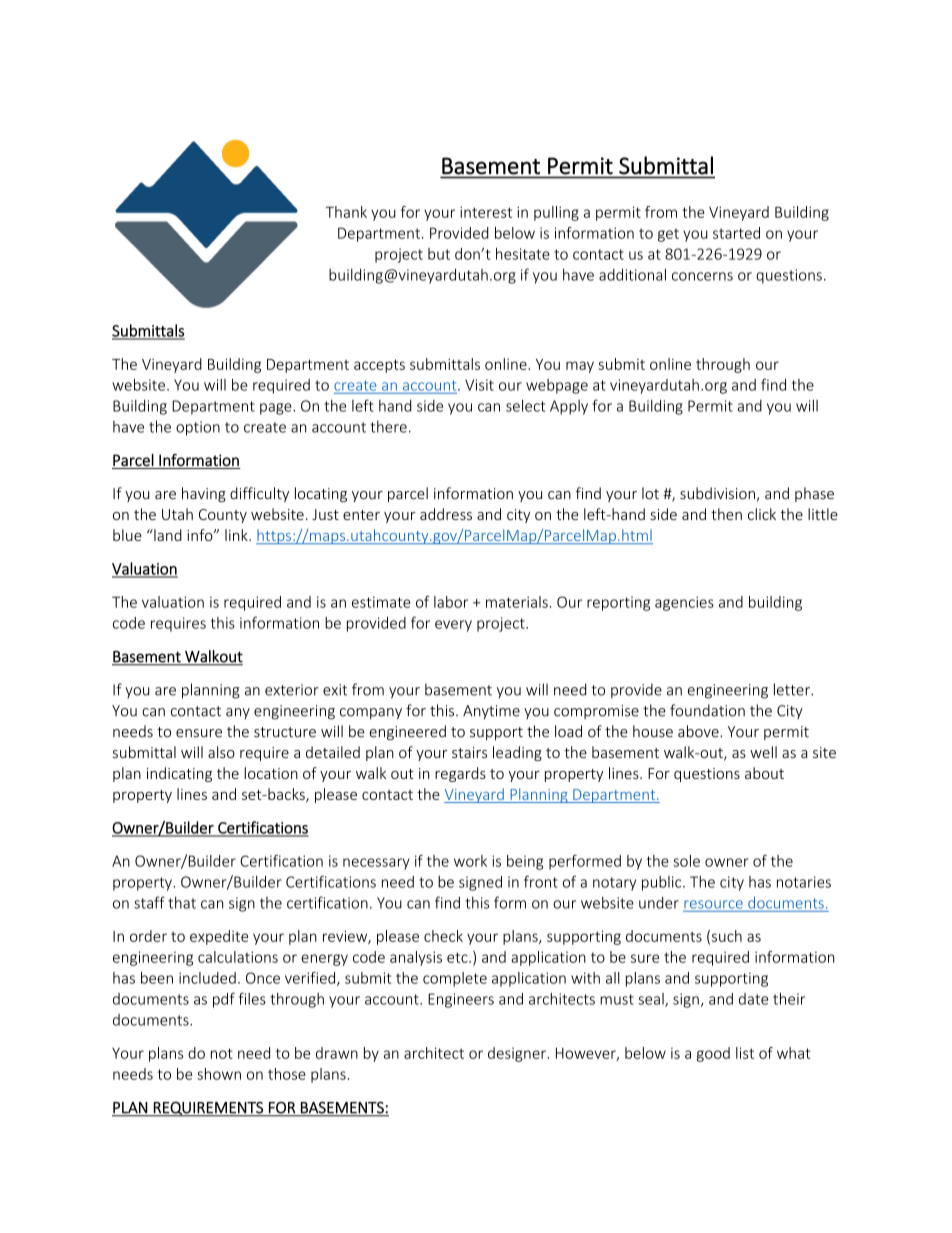 The height and width of the screenshot is (1233, 952). I want to click on then, so click(726, 514).
